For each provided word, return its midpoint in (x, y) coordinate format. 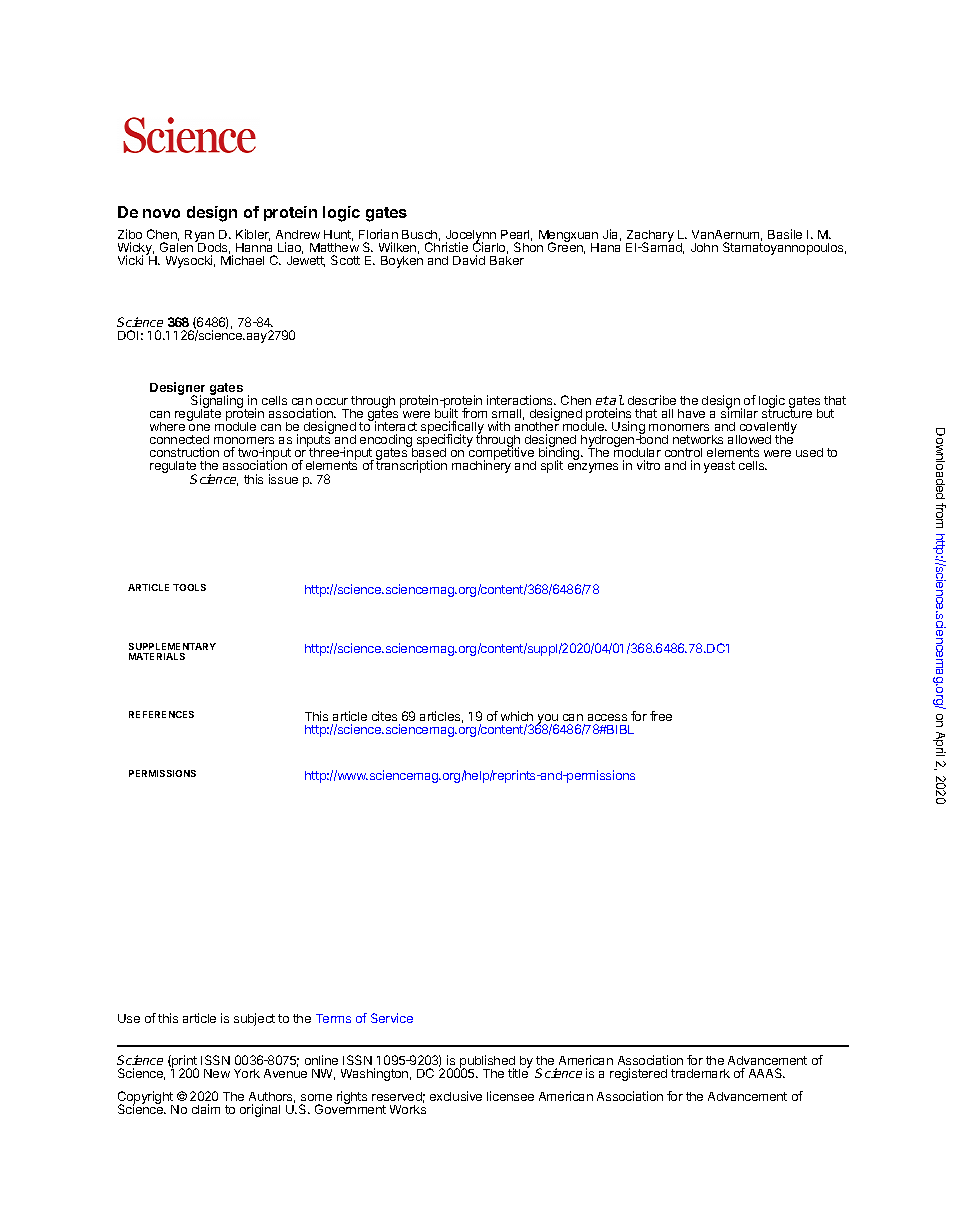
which (517, 718)
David (469, 260)
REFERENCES (161, 714)
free (661, 716)
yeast (719, 467)
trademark (700, 1073)
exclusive (456, 1096)
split (552, 466)
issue (283, 479)
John (704, 247)
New (217, 1073)
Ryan (199, 237)
